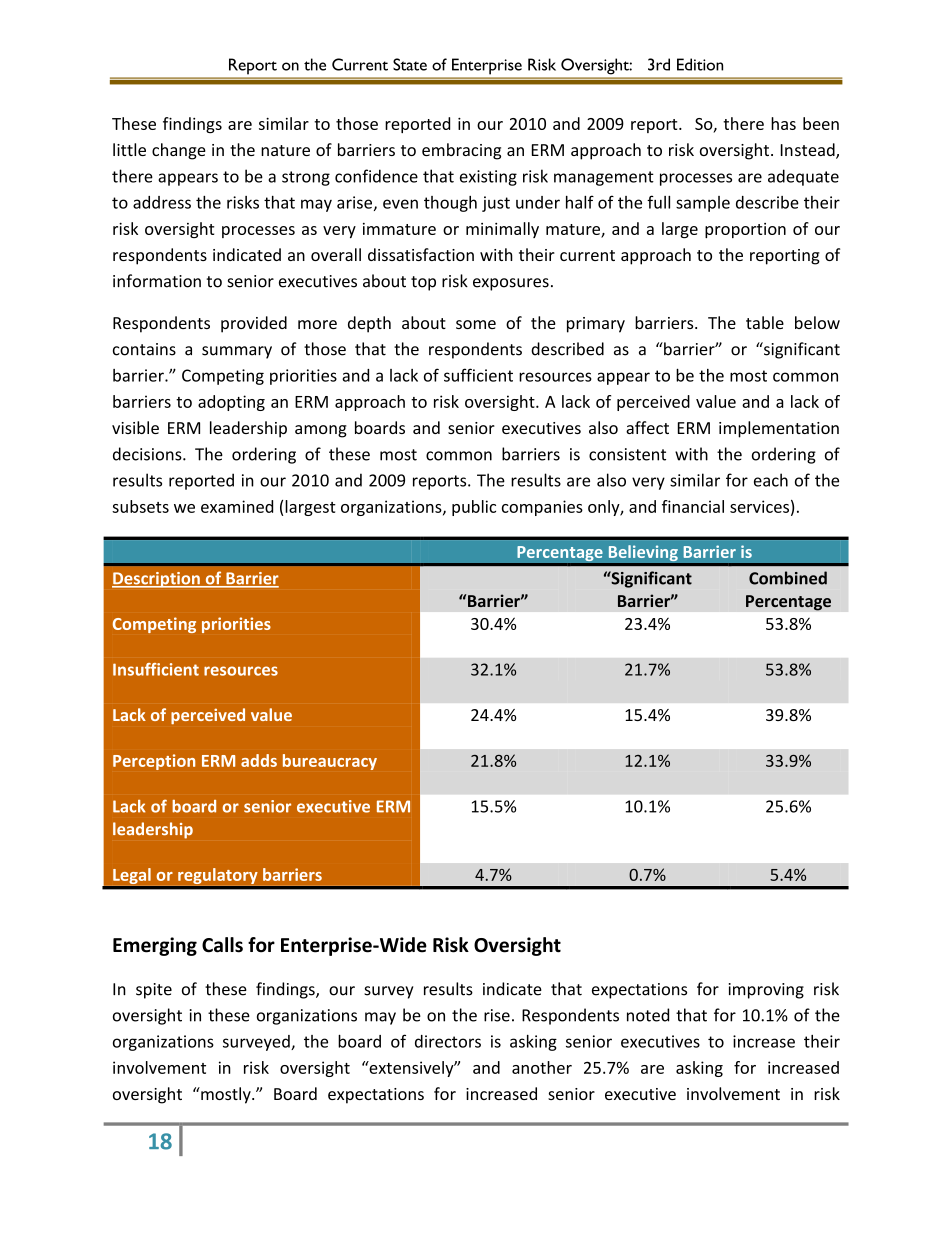 Image resolution: width=952 pixels, height=1233 pixels. I want to click on State, so click(410, 64).
